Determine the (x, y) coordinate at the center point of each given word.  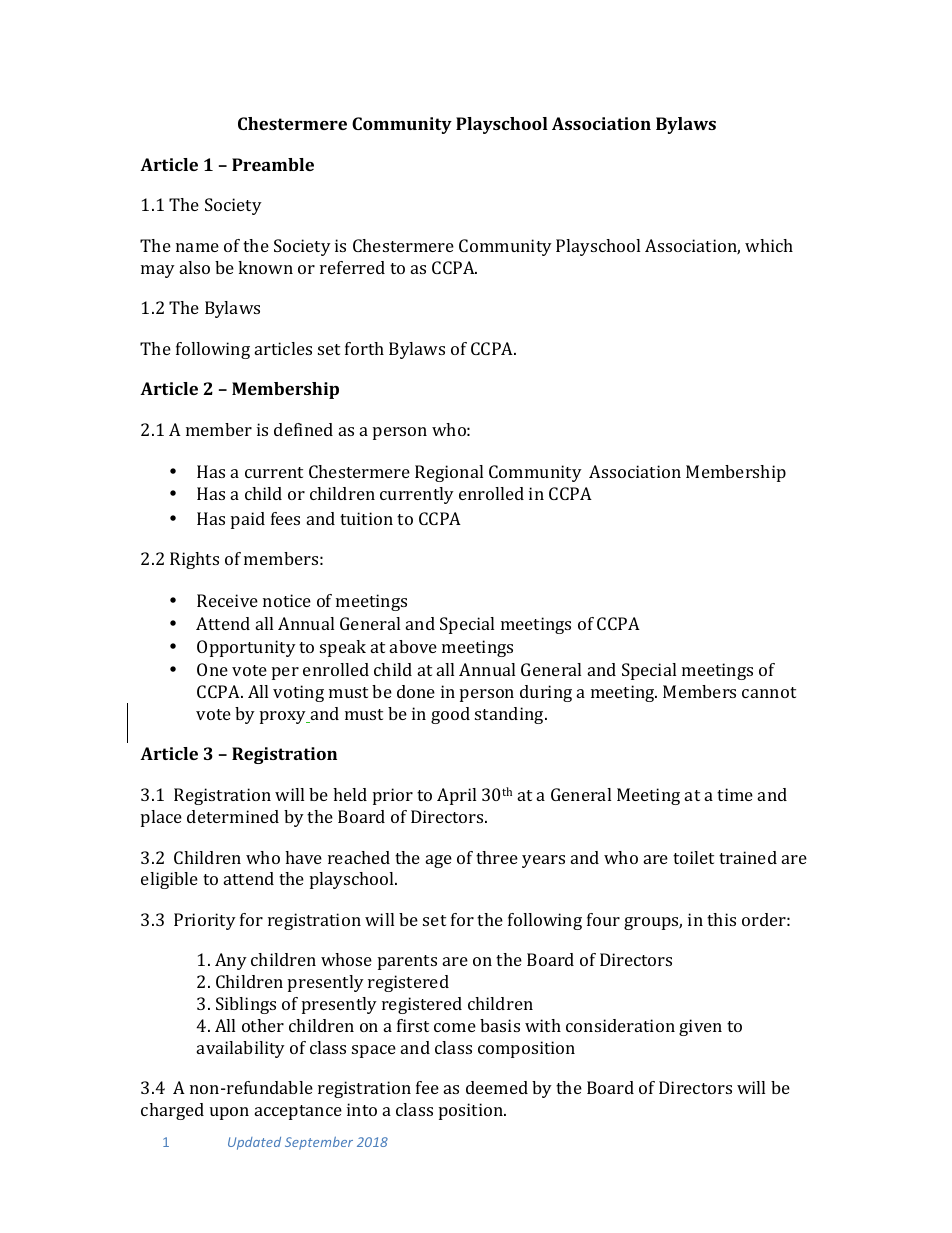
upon (229, 1113)
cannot (769, 692)
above (413, 646)
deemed (497, 1087)
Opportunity (246, 648)
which (769, 245)
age (439, 861)
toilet (693, 857)
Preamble (273, 164)
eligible (169, 880)
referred (352, 267)
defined (303, 429)
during (546, 693)
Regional (449, 473)
